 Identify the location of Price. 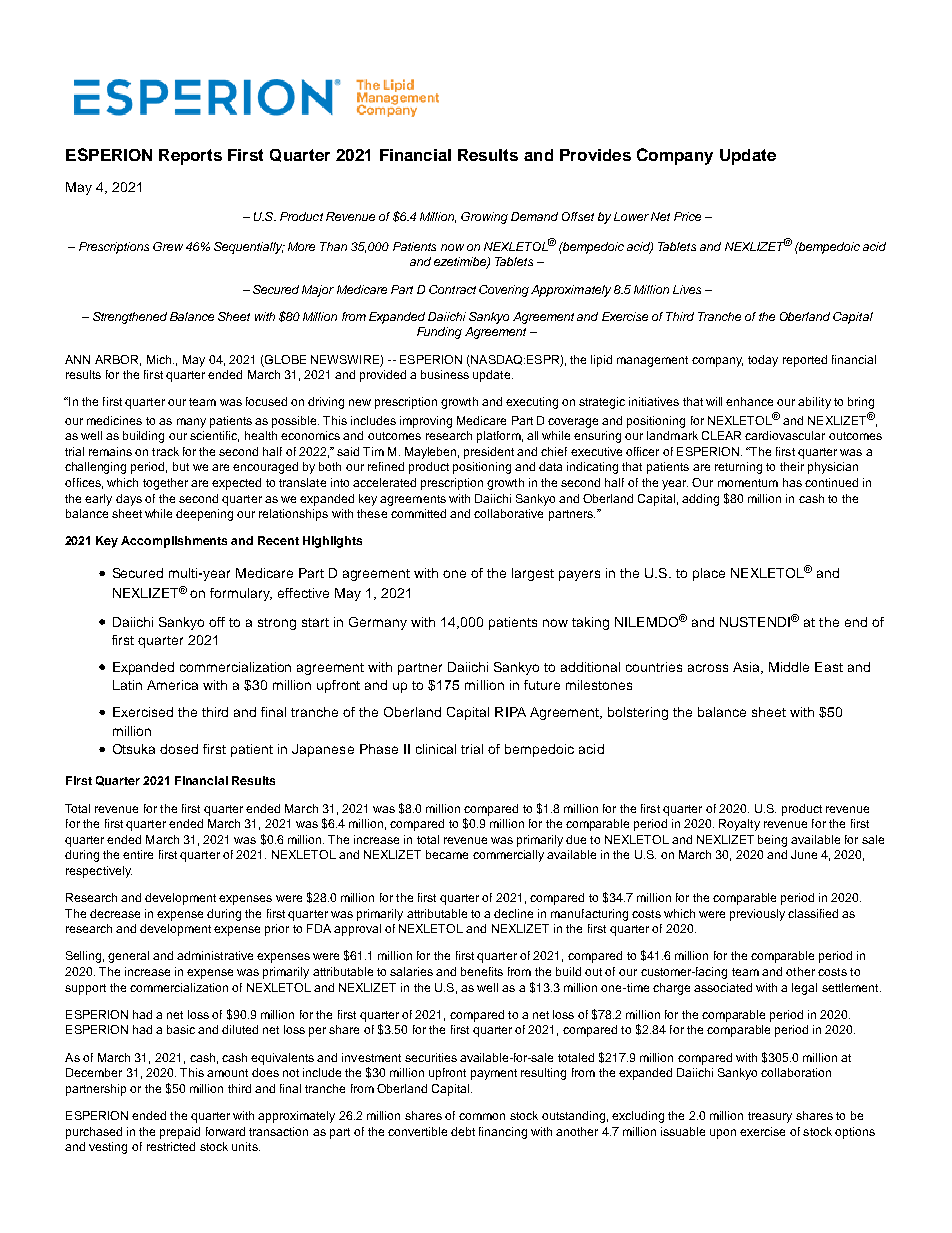
(687, 216).
